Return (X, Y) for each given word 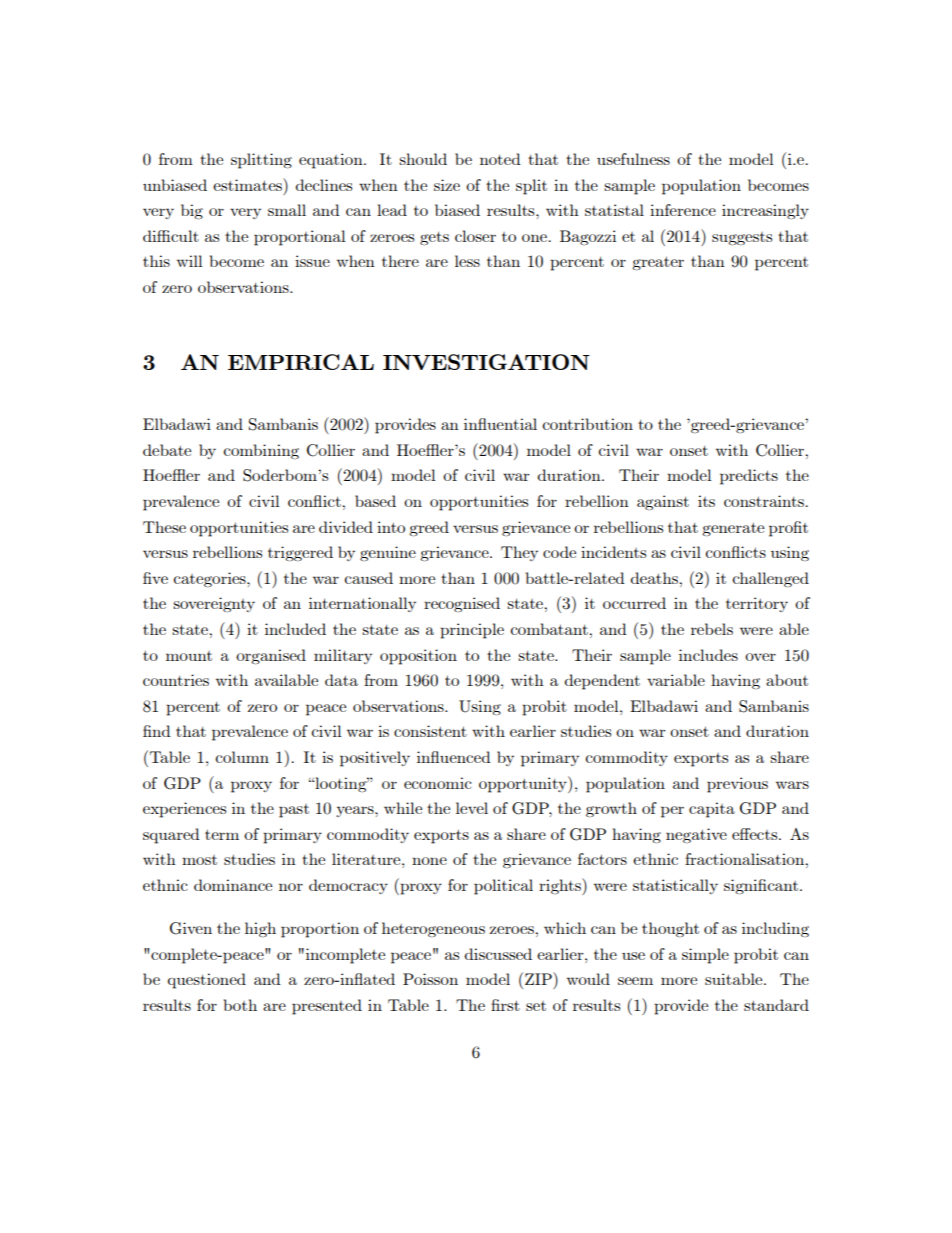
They (519, 553)
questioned (206, 981)
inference (683, 210)
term (222, 834)
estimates (249, 184)
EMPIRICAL (301, 362)
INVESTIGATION (486, 362)
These (164, 527)
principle (472, 631)
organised (271, 657)
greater (658, 263)
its (706, 501)
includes (708, 655)
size (447, 185)
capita (712, 810)
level (472, 808)
